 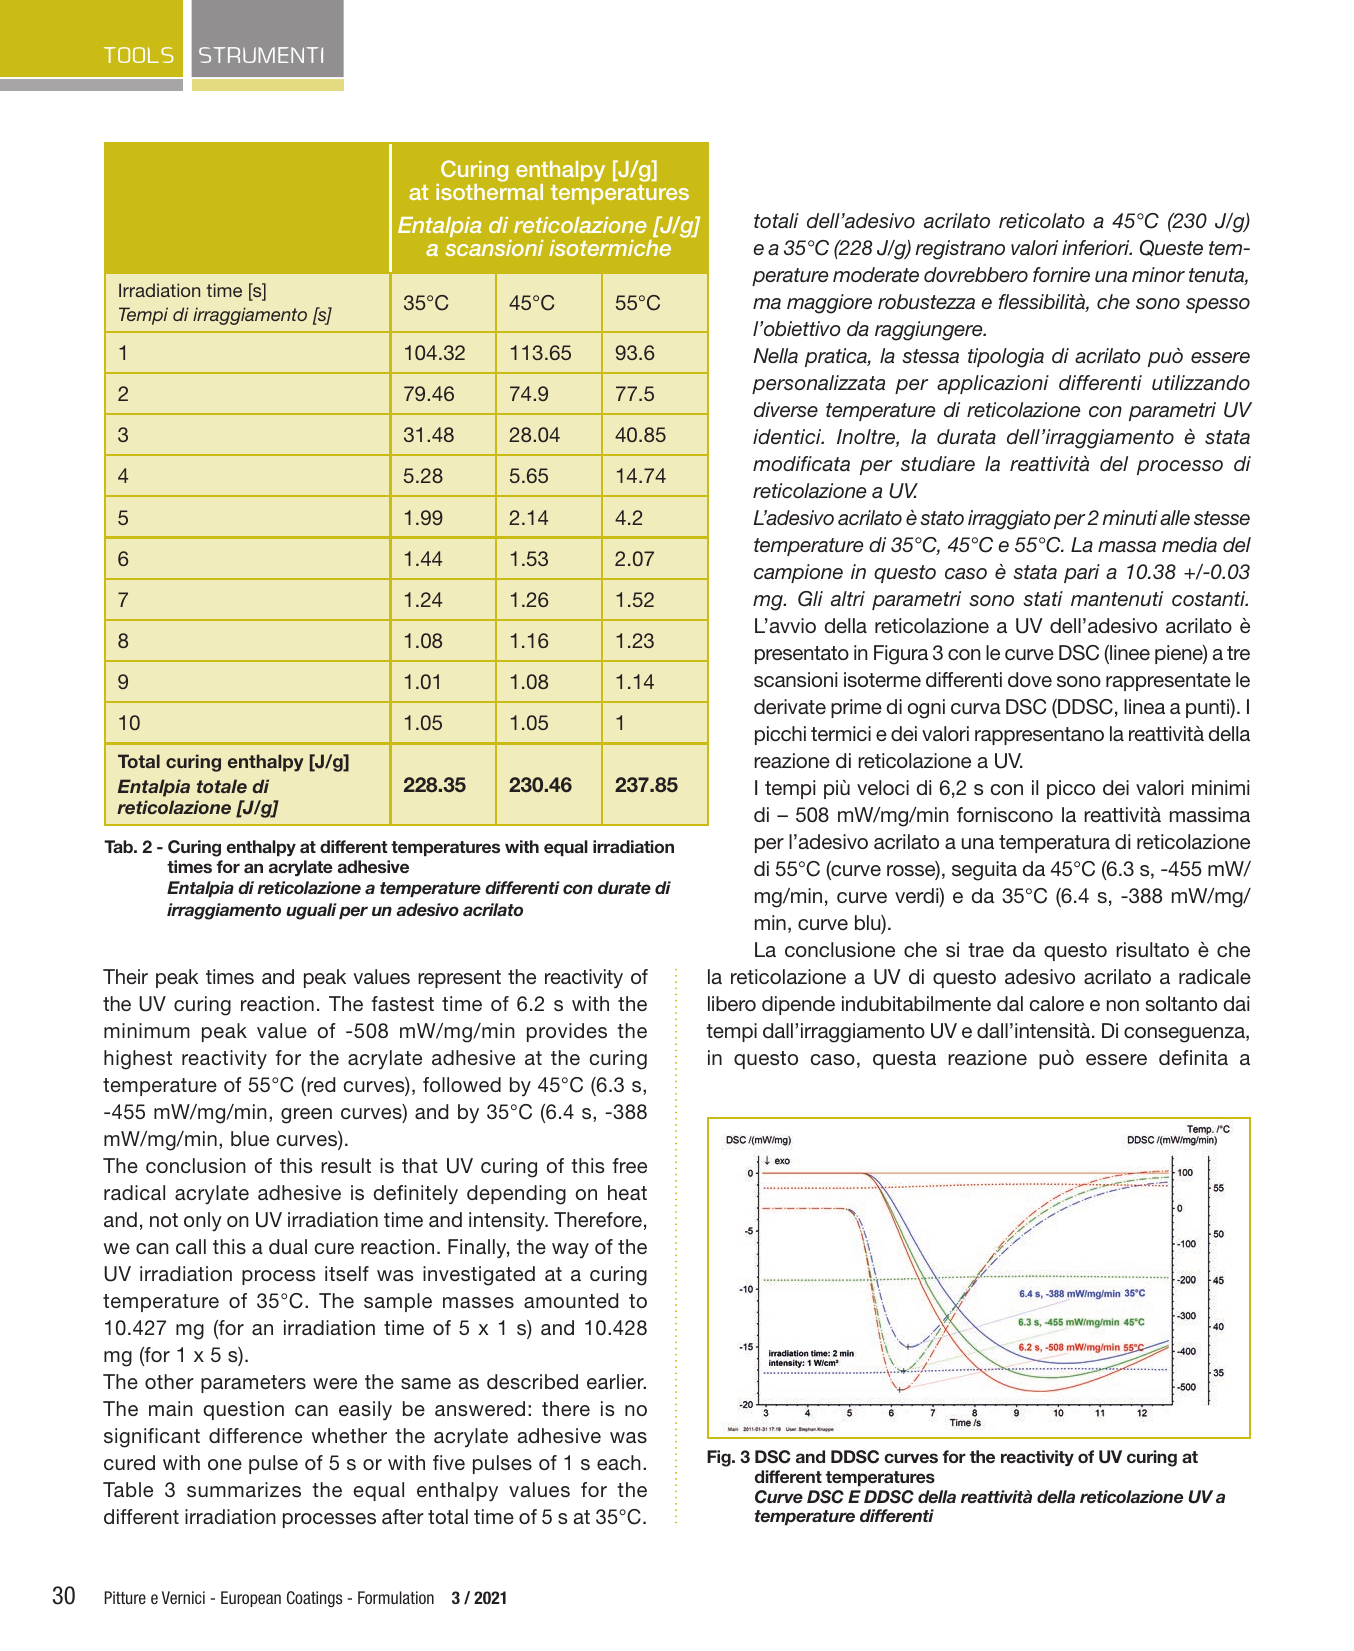 What do you see at coordinates (775, 355) in the document?
I see `Nella` at bounding box center [775, 355].
